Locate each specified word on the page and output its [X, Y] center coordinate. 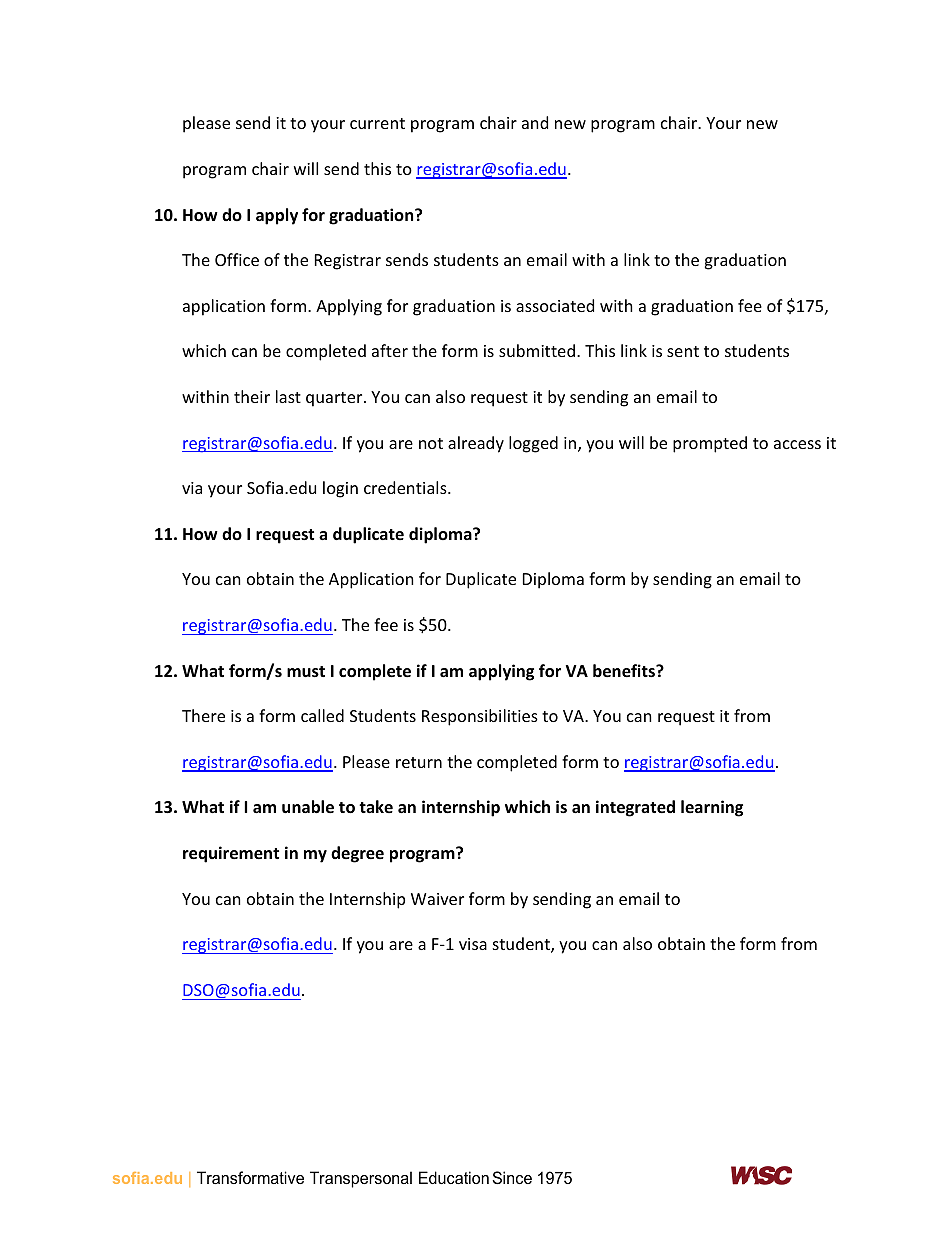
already [476, 444]
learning [712, 808]
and [535, 122]
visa [473, 944]
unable [308, 807]
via [192, 488]
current [377, 123]
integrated [635, 808]
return [419, 762]
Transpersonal [361, 1179]
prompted [710, 444]
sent [683, 351]
